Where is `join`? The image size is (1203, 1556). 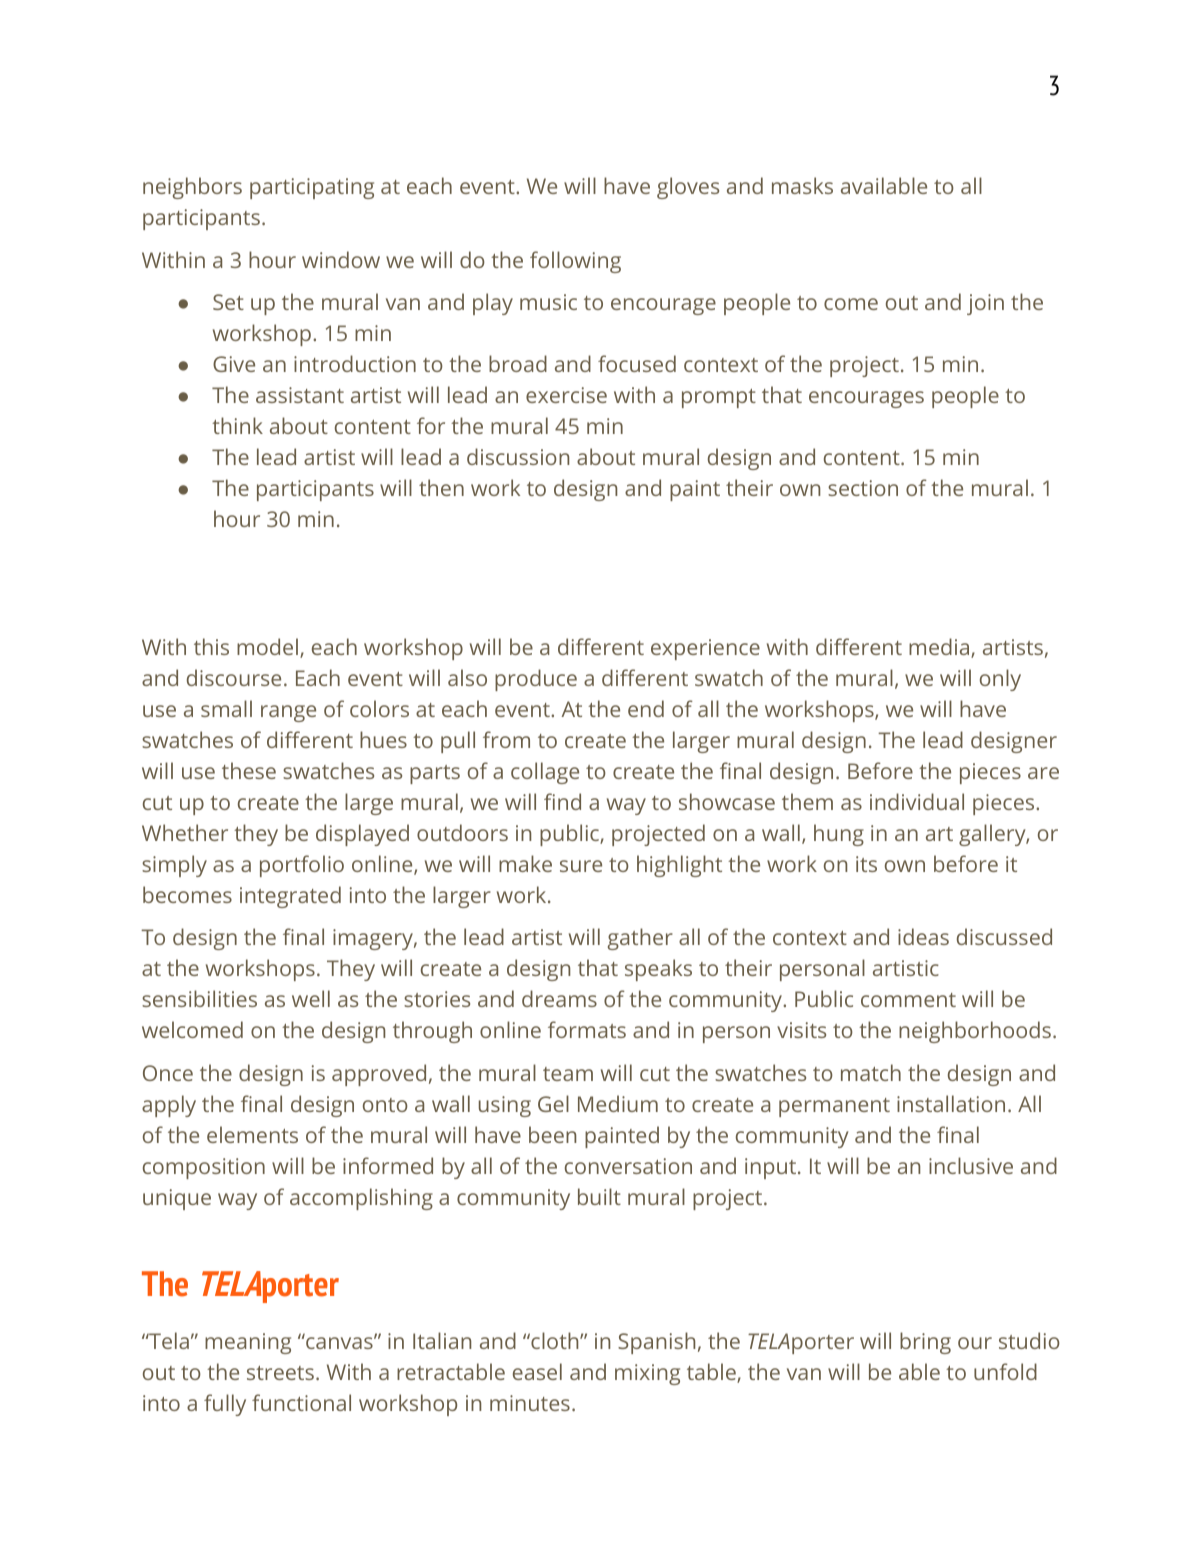 join is located at coordinates (985, 304).
